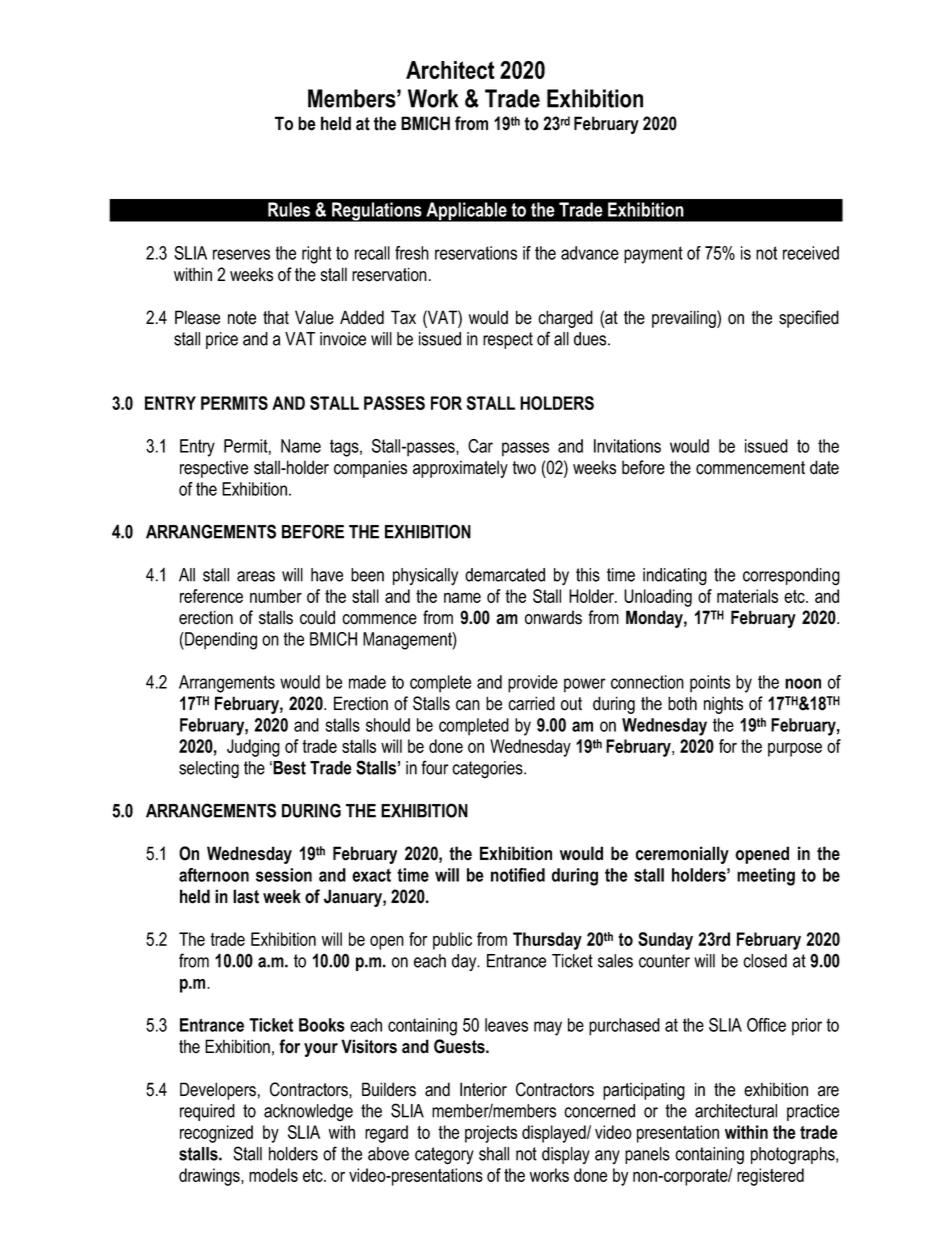  I want to click on date, so click(824, 467).
